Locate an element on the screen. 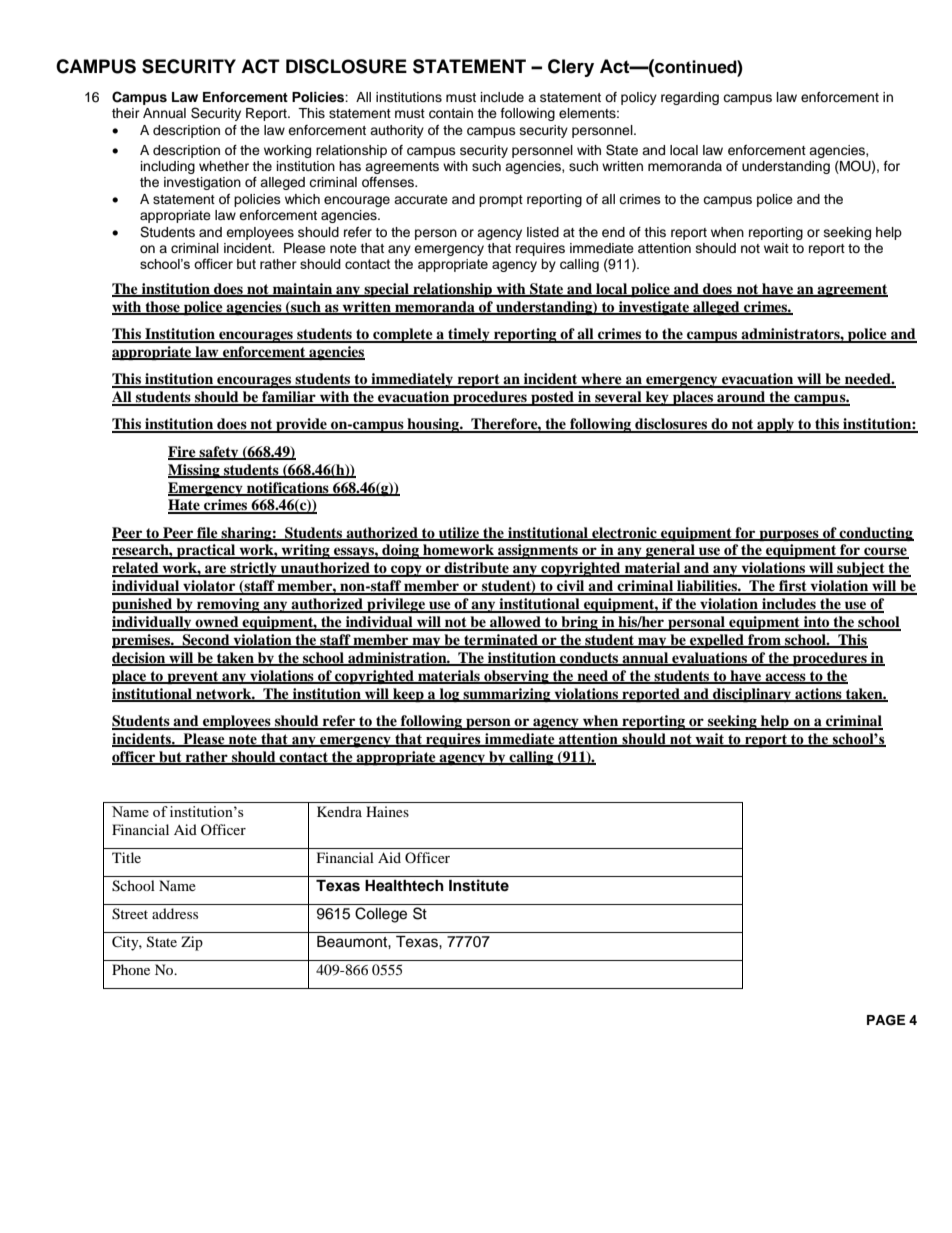 This screenshot has width=952, height=1233. contain is located at coordinates (451, 113).
